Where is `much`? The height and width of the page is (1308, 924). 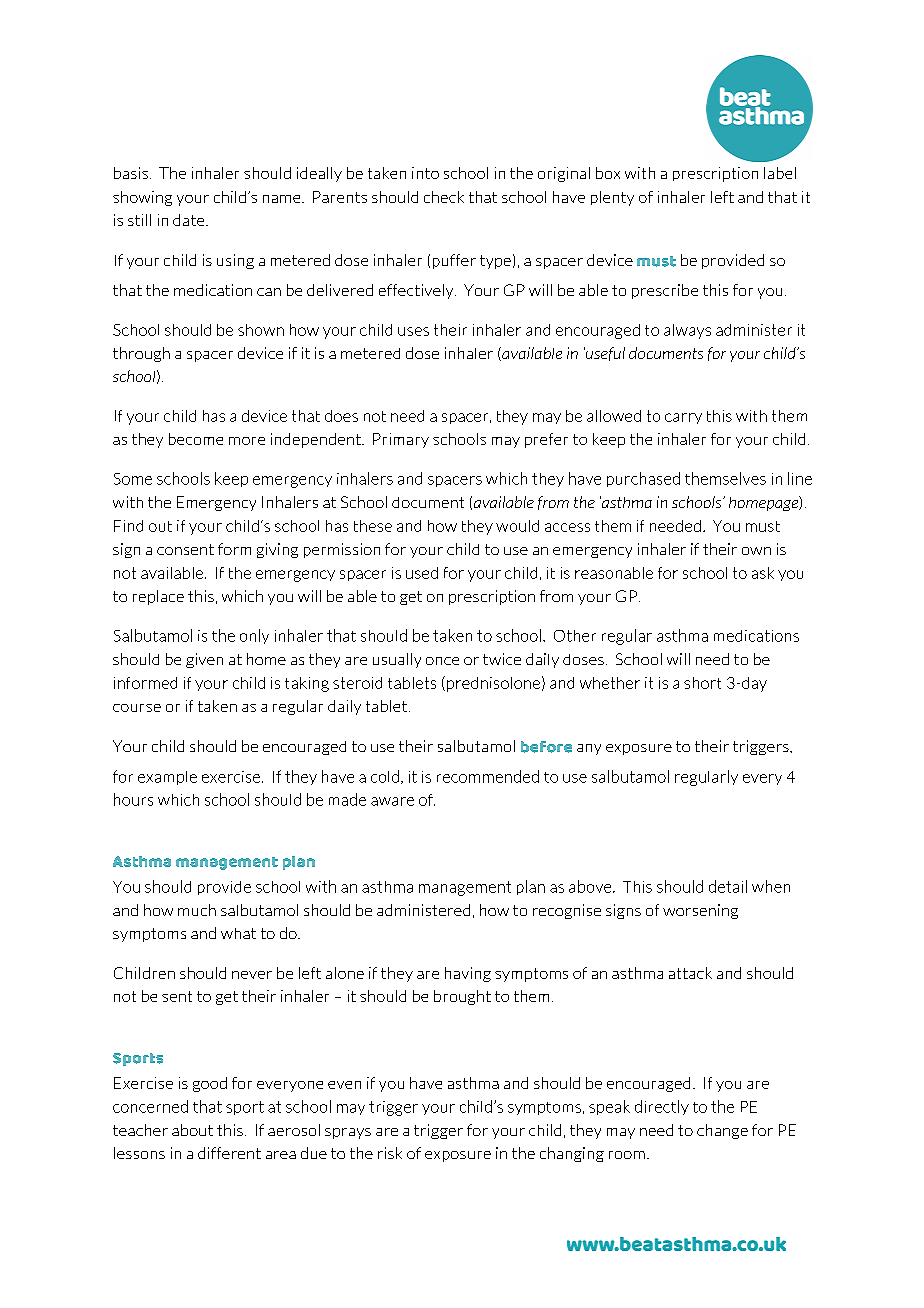 much is located at coordinates (197, 910).
